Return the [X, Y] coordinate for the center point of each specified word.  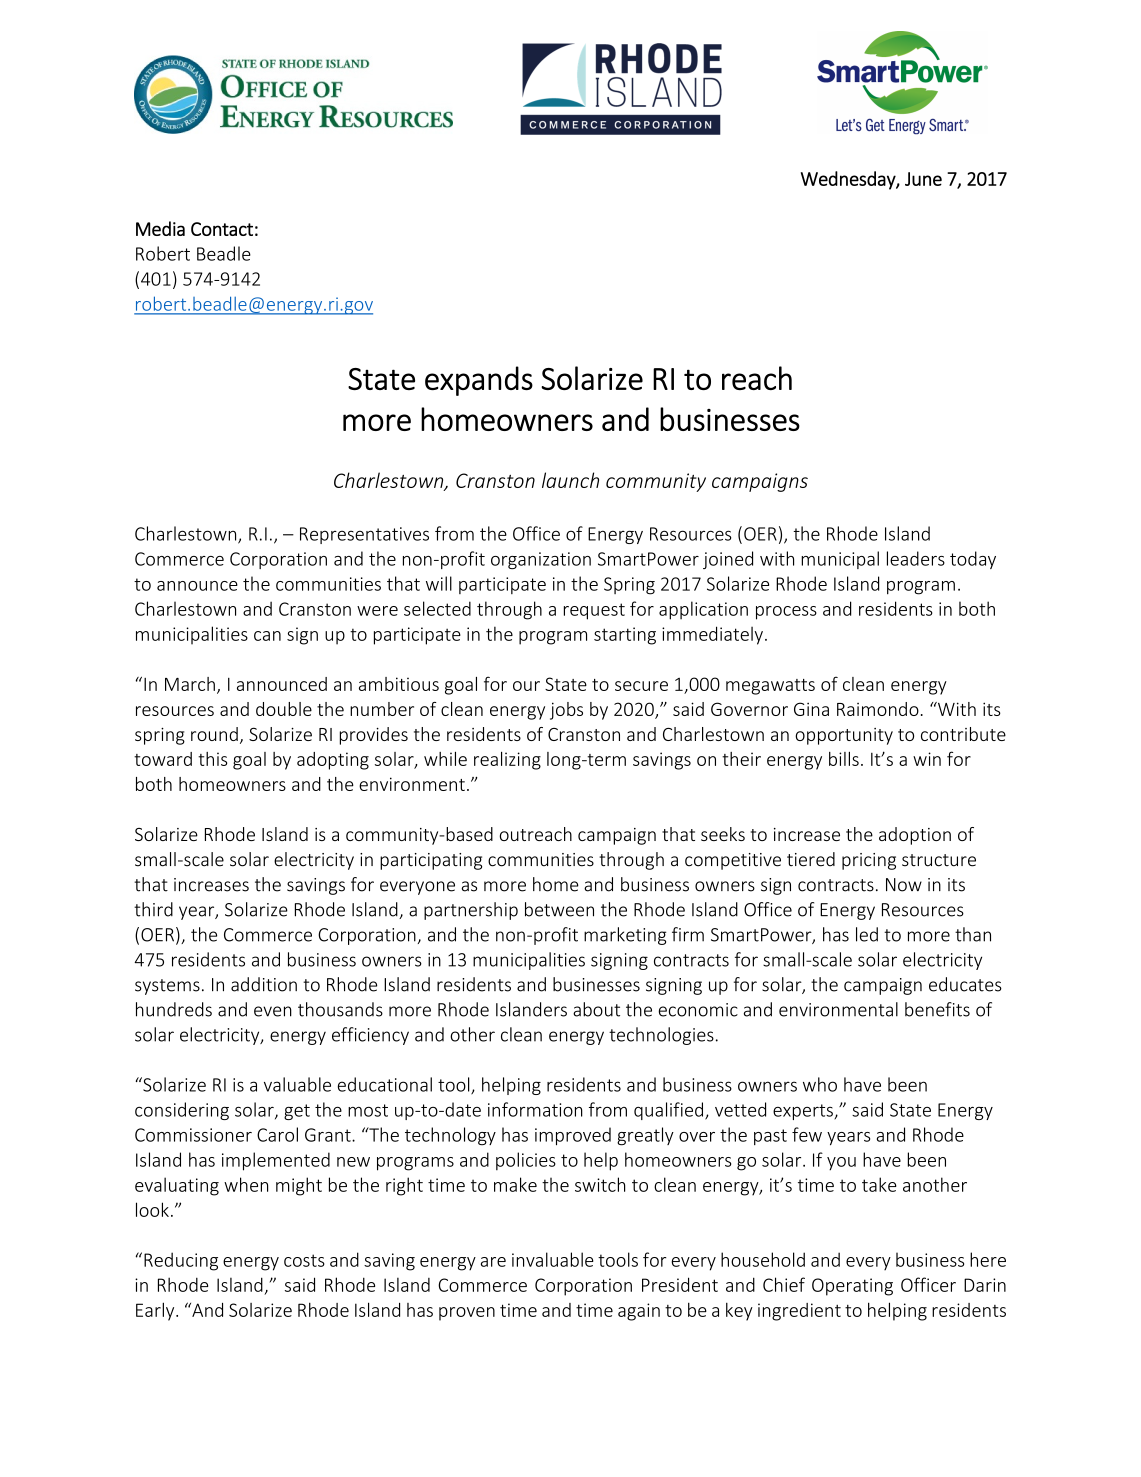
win [927, 759]
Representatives [364, 535]
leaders [916, 558]
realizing [507, 760]
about [596, 1009]
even [273, 1011]
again [639, 1312]
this [212, 759]
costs [304, 1260]
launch [570, 480]
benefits [937, 1009]
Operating [852, 1287]
